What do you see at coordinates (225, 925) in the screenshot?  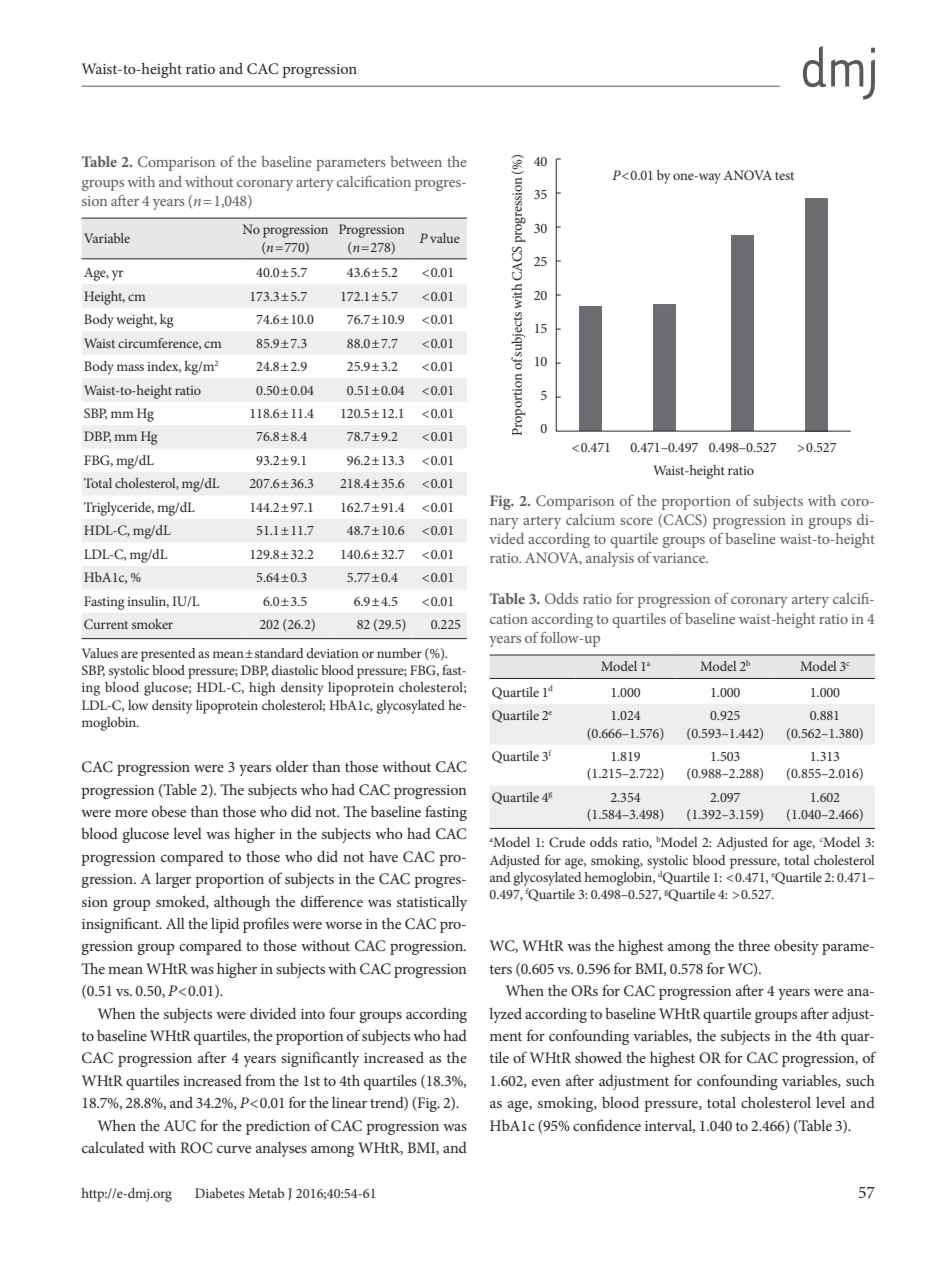 I see `lipid` at bounding box center [225, 925].
